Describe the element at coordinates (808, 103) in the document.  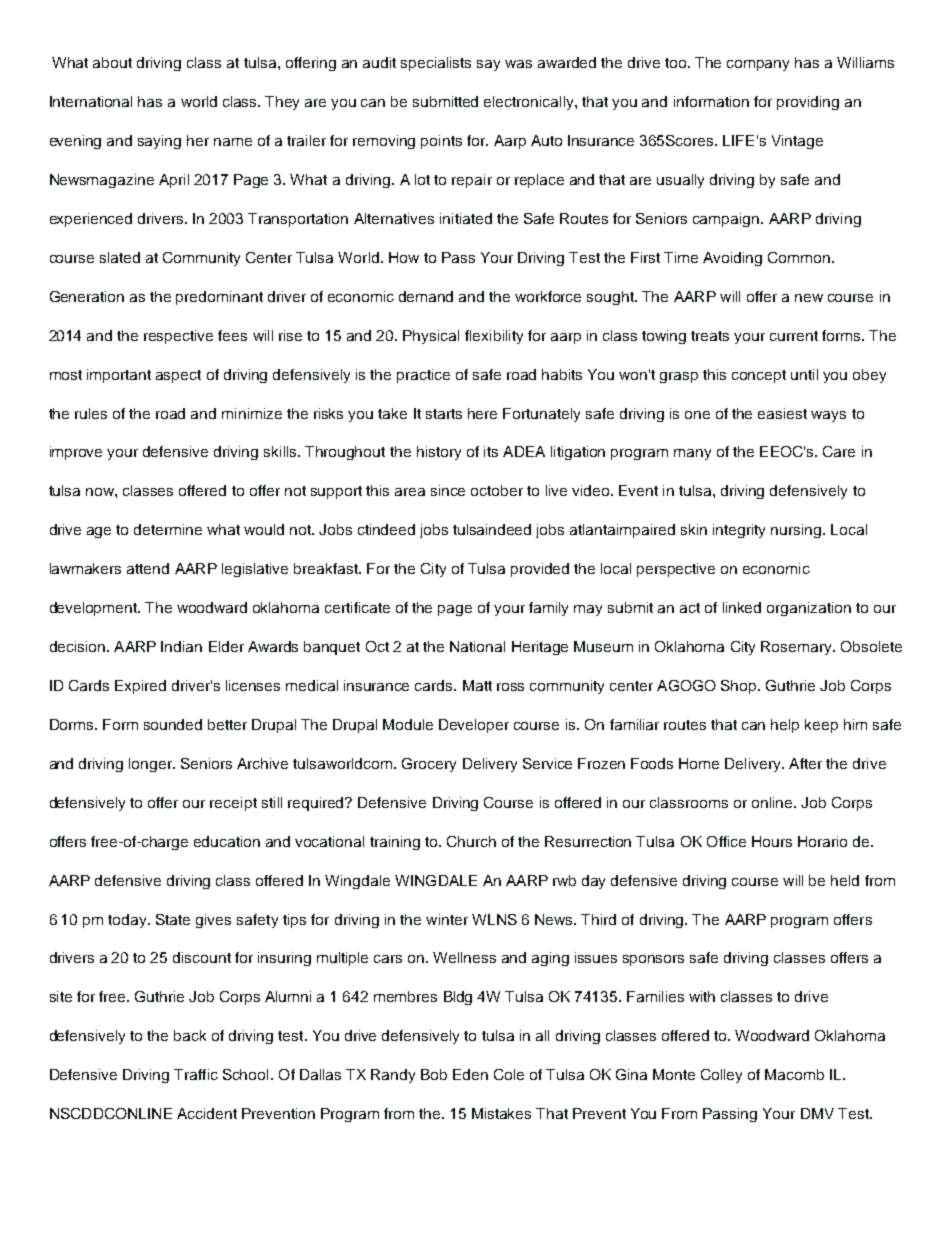
I see `providing` at that location.
